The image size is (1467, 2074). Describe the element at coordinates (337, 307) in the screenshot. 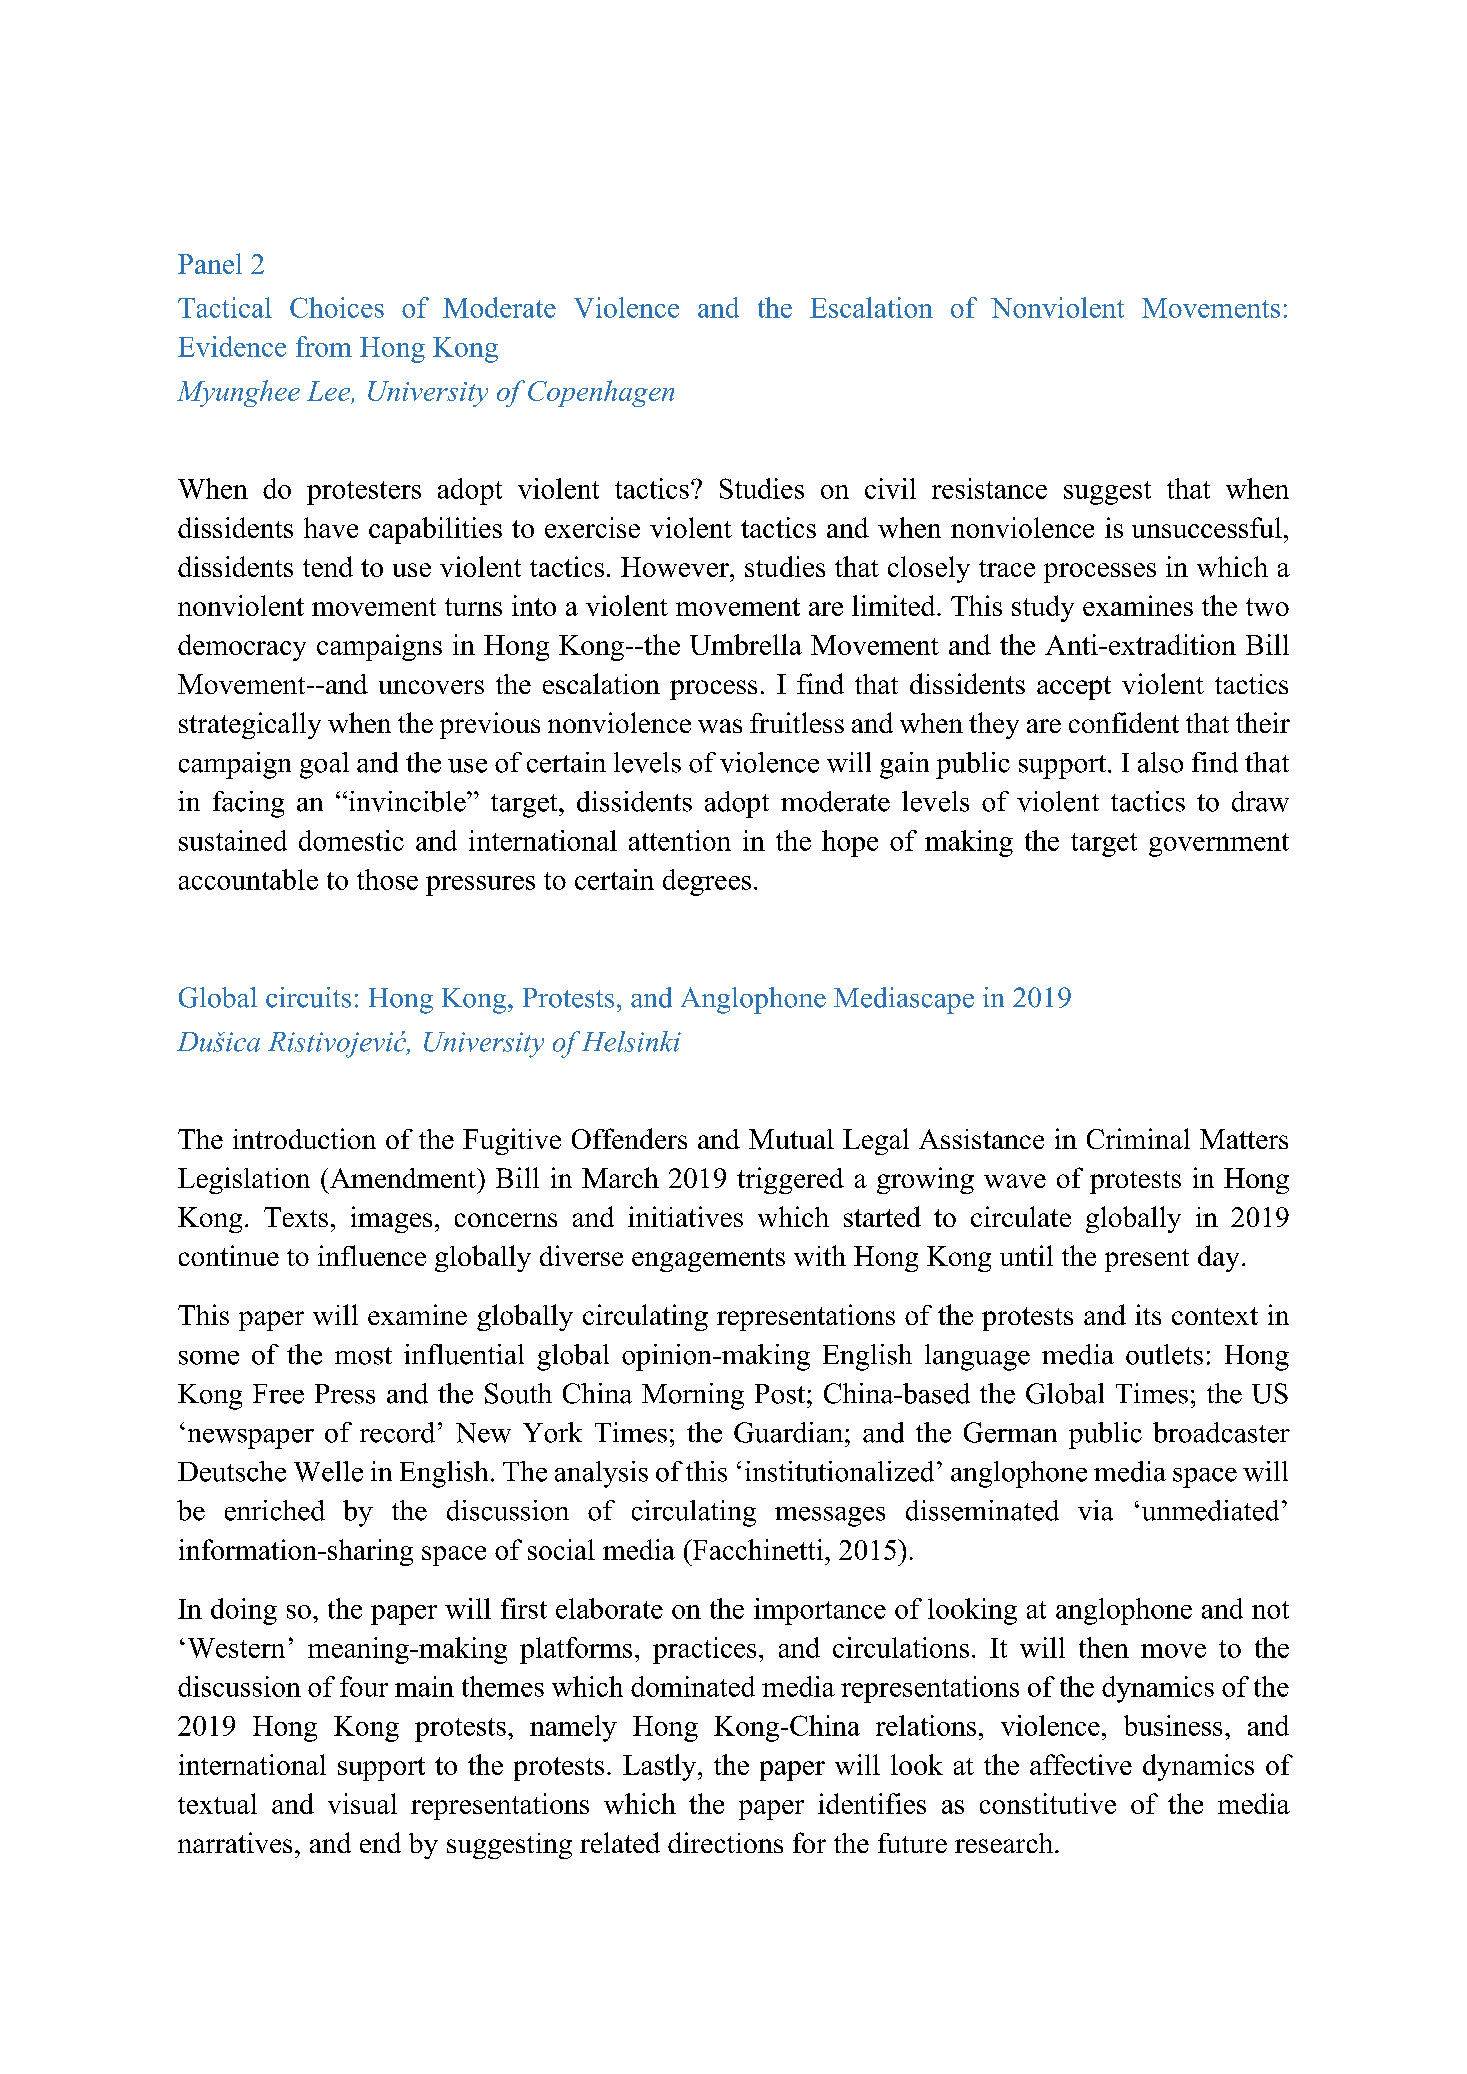

I see `Choices` at that location.
